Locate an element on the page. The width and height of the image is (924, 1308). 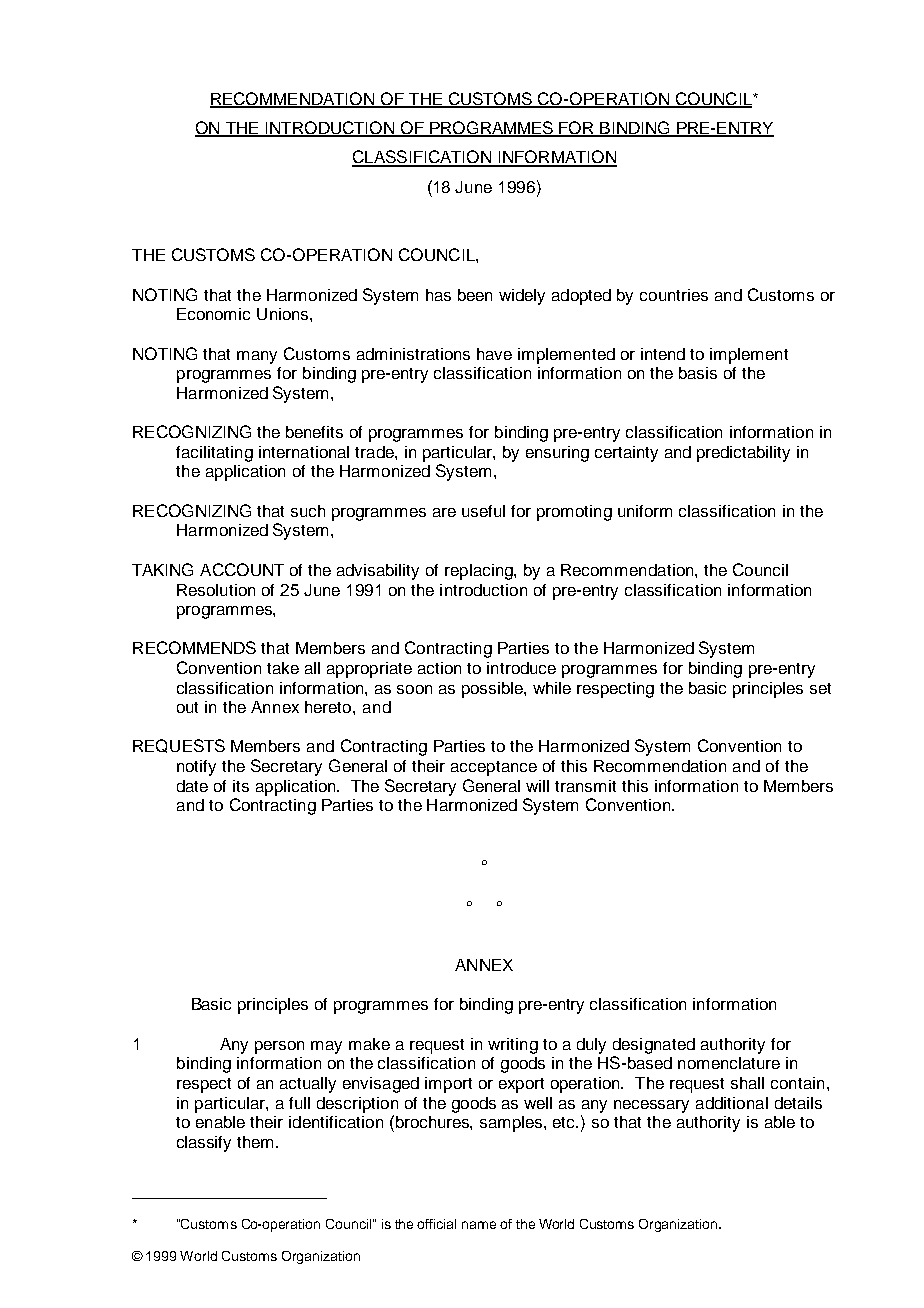
name is located at coordinates (479, 1225).
